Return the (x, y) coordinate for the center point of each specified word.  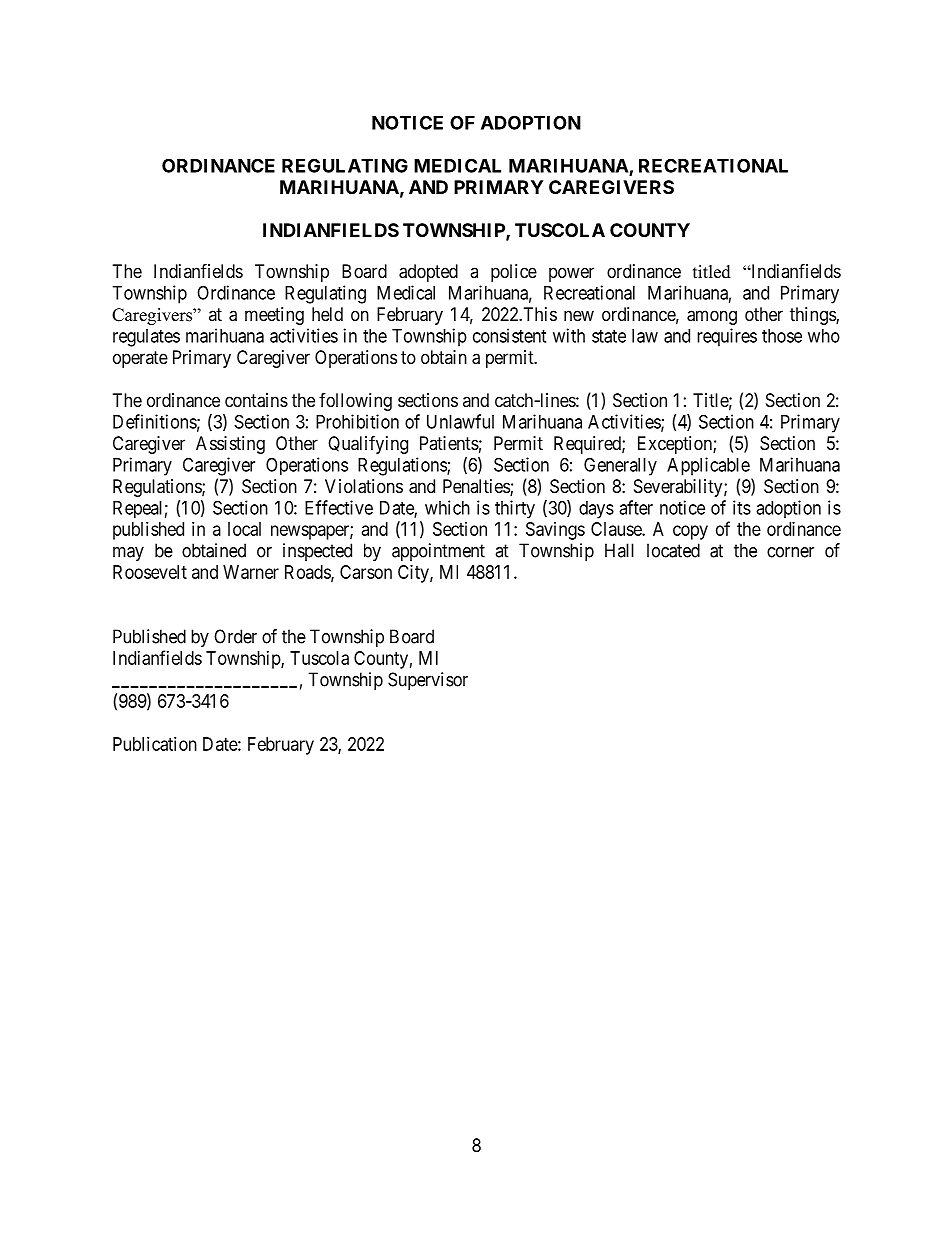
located (673, 550)
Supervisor (428, 681)
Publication (155, 744)
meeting (274, 316)
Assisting (230, 445)
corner (790, 552)
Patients (449, 443)
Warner (251, 572)
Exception (676, 445)
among (712, 317)
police (514, 273)
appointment (438, 552)
